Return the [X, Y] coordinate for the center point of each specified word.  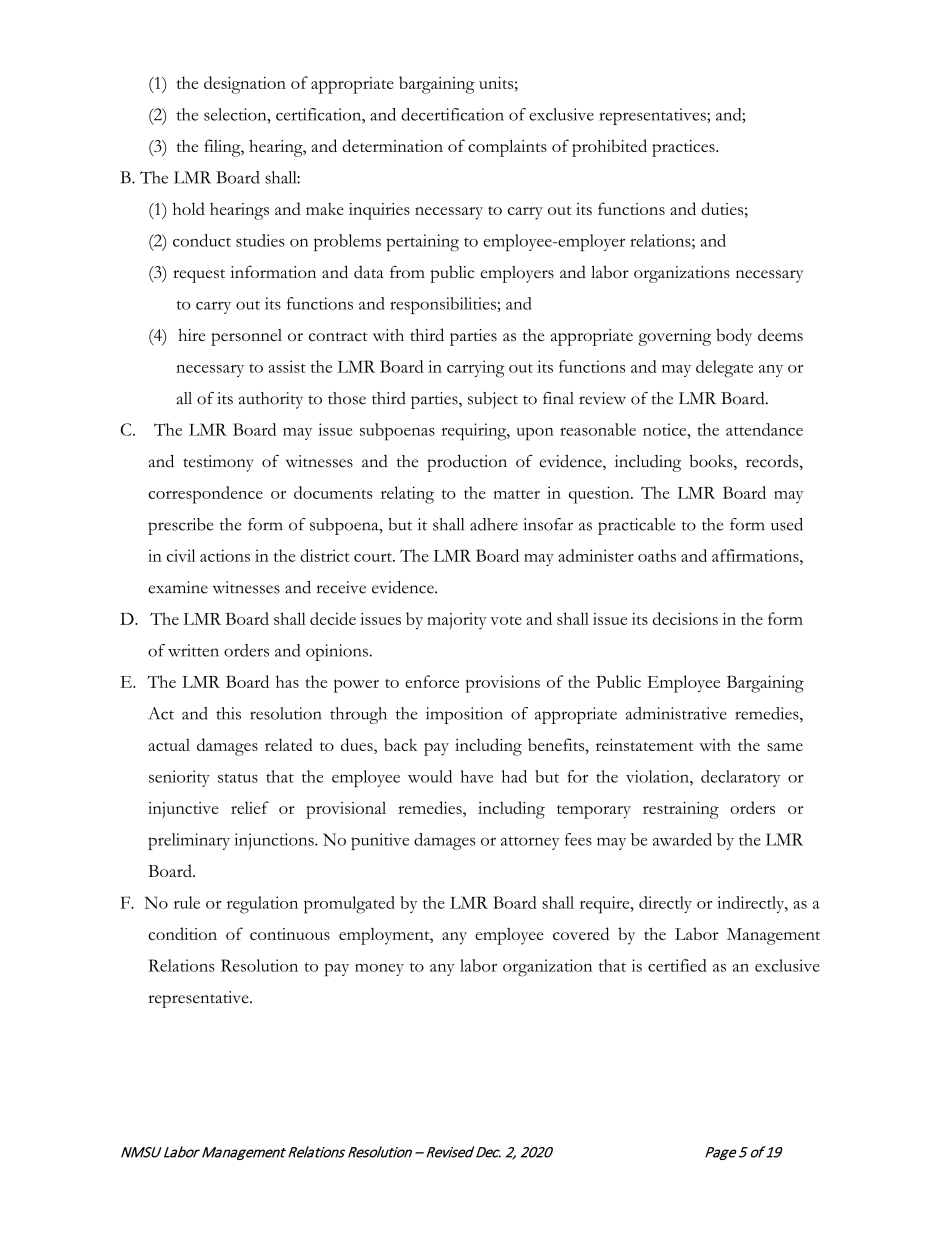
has [287, 681]
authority [271, 400]
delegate [724, 369]
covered [581, 933]
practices [684, 148]
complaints [507, 148]
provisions [503, 684]
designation [245, 85]
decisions [685, 618]
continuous [290, 934]
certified [677, 965]
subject [493, 400]
